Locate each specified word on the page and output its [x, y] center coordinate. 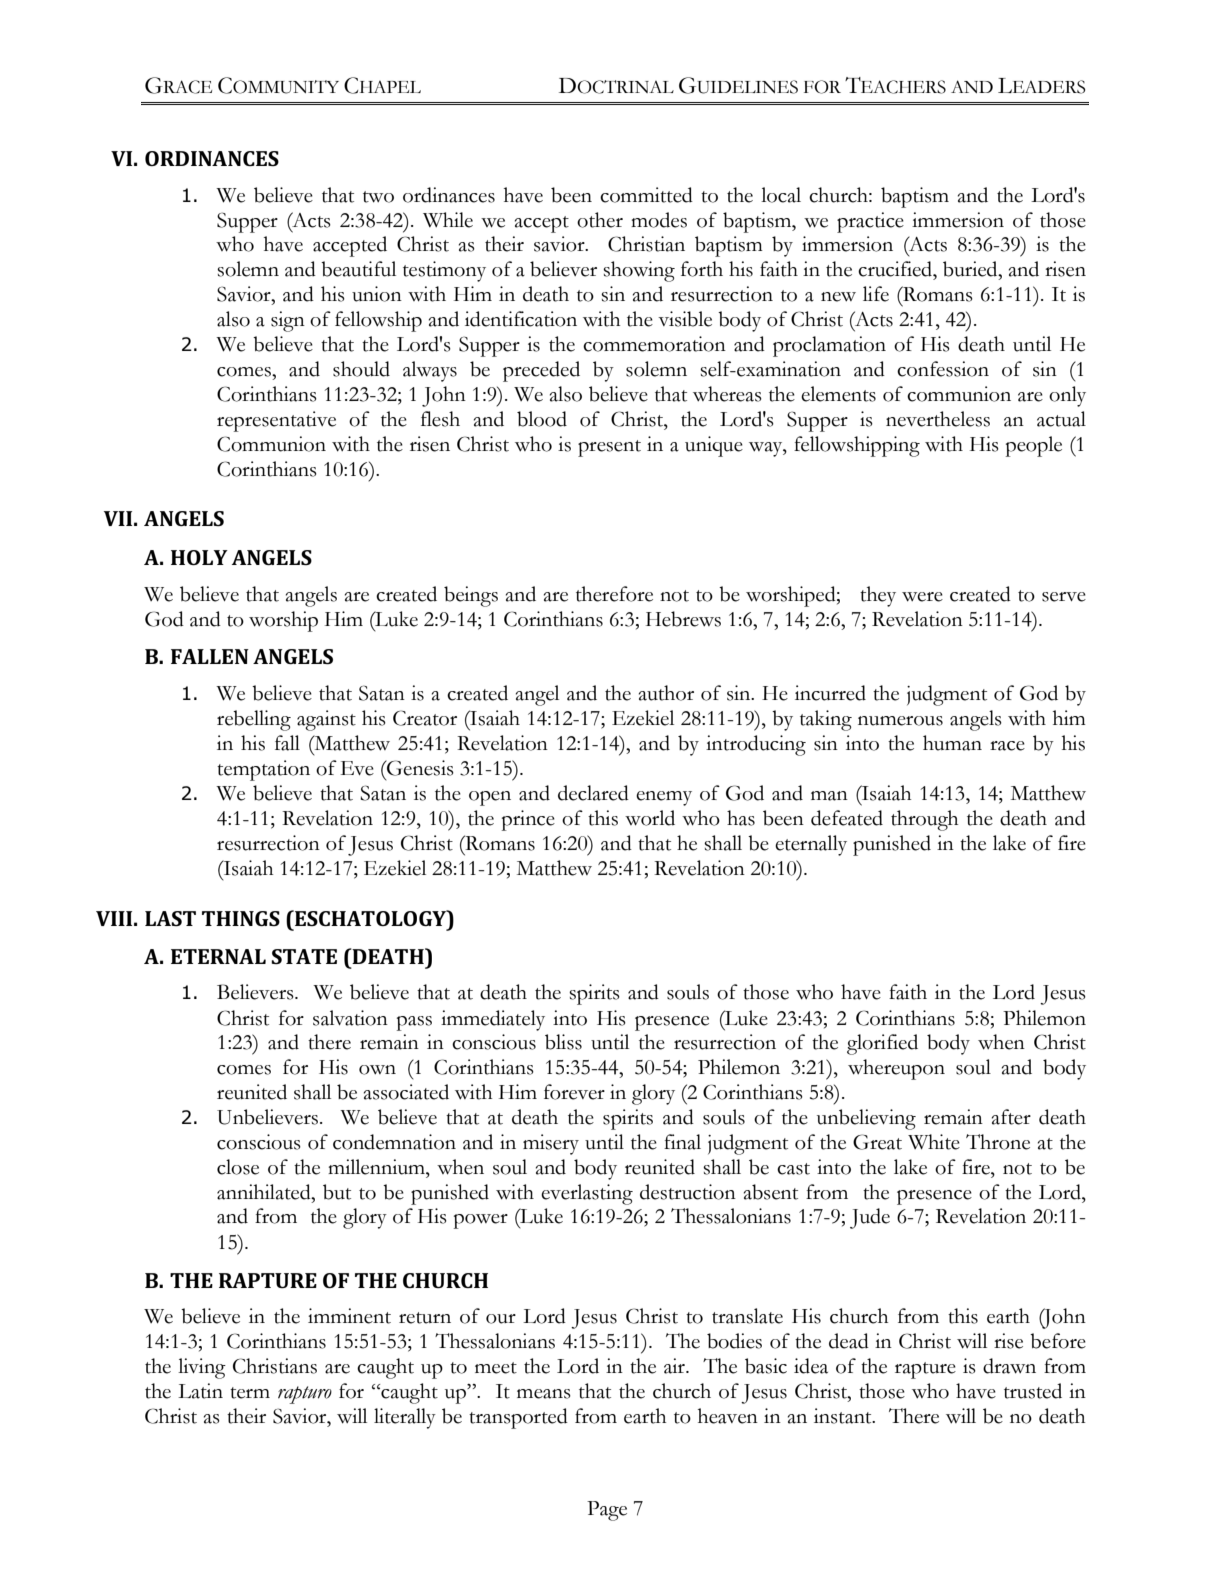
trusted [1033, 1391]
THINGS [241, 918]
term [250, 1393]
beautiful [358, 269]
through [924, 820]
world [650, 818]
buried [971, 269]
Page [607, 1511]
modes [659, 220]
